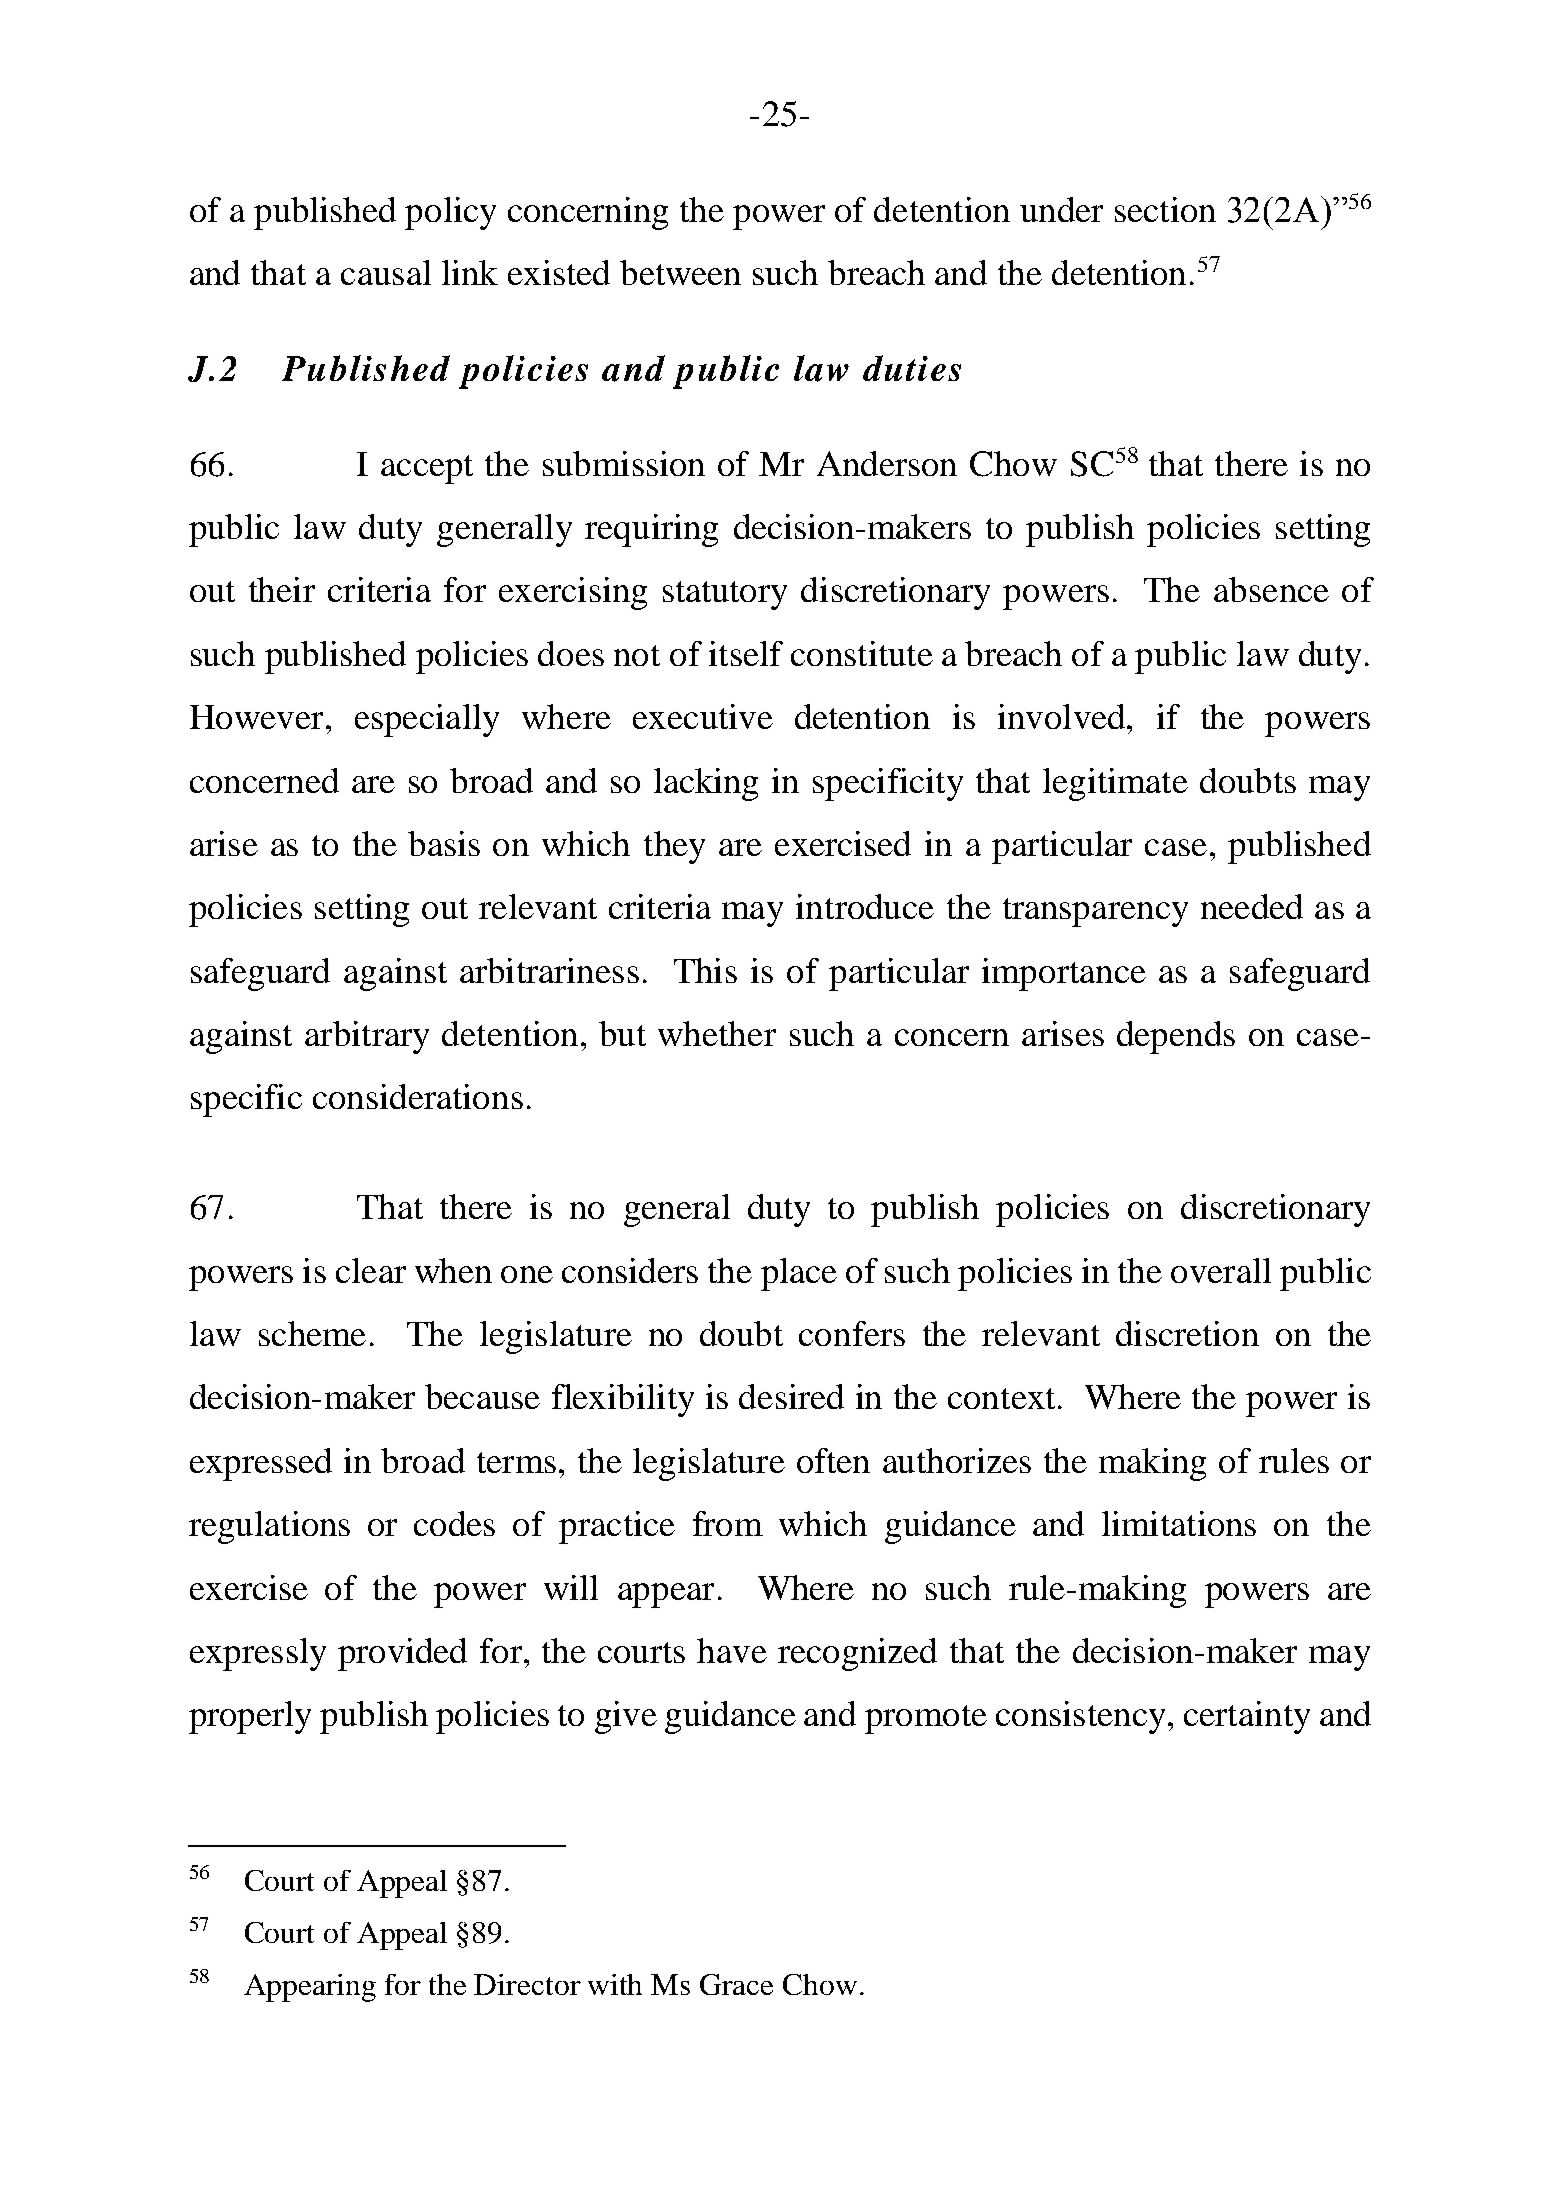 Image resolution: width=1560 pixels, height=2207 pixels. What do you see at coordinates (1165, 209) in the screenshot?
I see `section` at bounding box center [1165, 209].
